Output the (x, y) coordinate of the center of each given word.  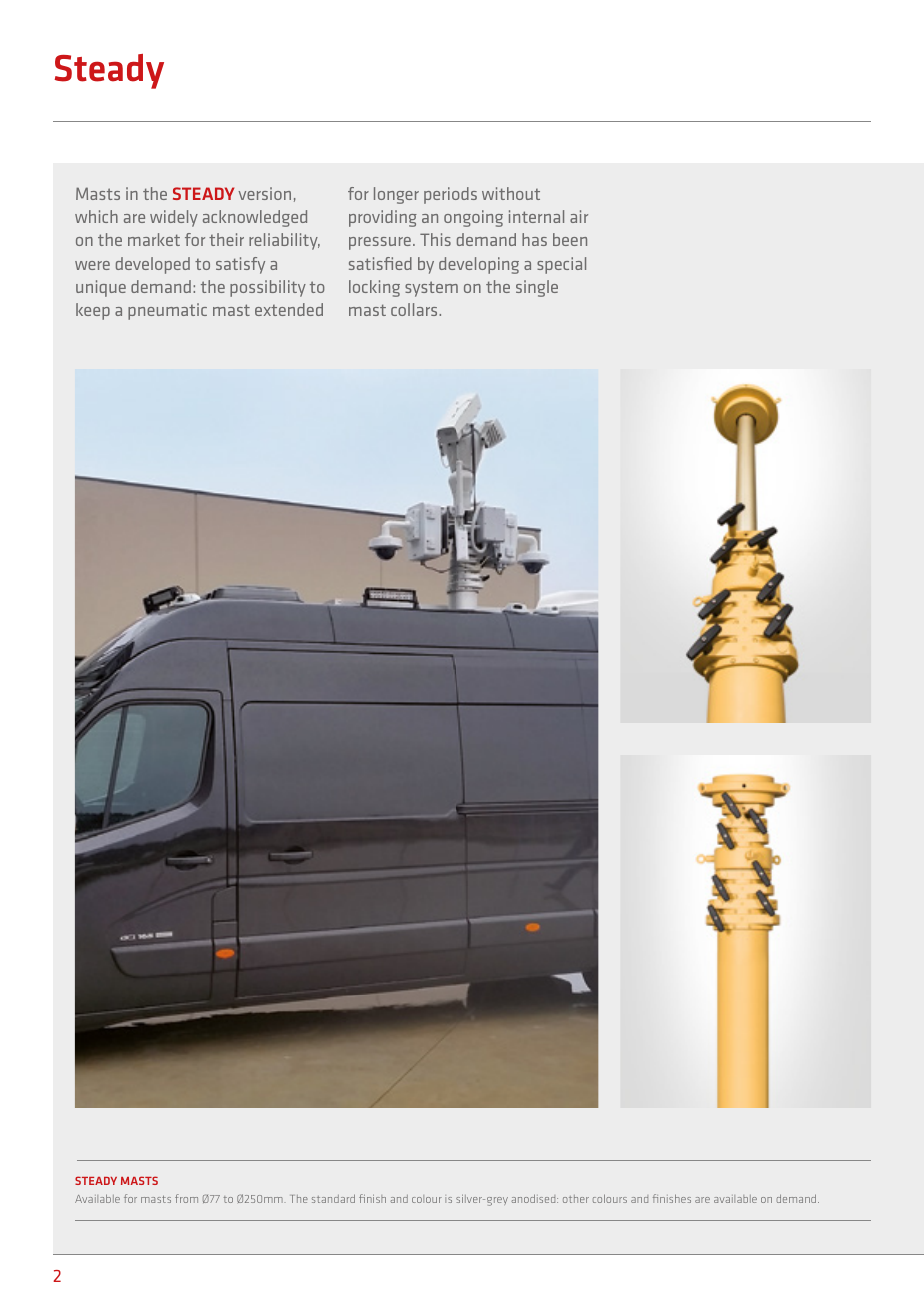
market (154, 239)
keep (93, 311)
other (576, 1199)
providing (383, 218)
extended (289, 309)
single (537, 288)
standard (333, 1198)
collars (415, 309)
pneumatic (167, 311)
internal (536, 216)
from (186, 1198)
